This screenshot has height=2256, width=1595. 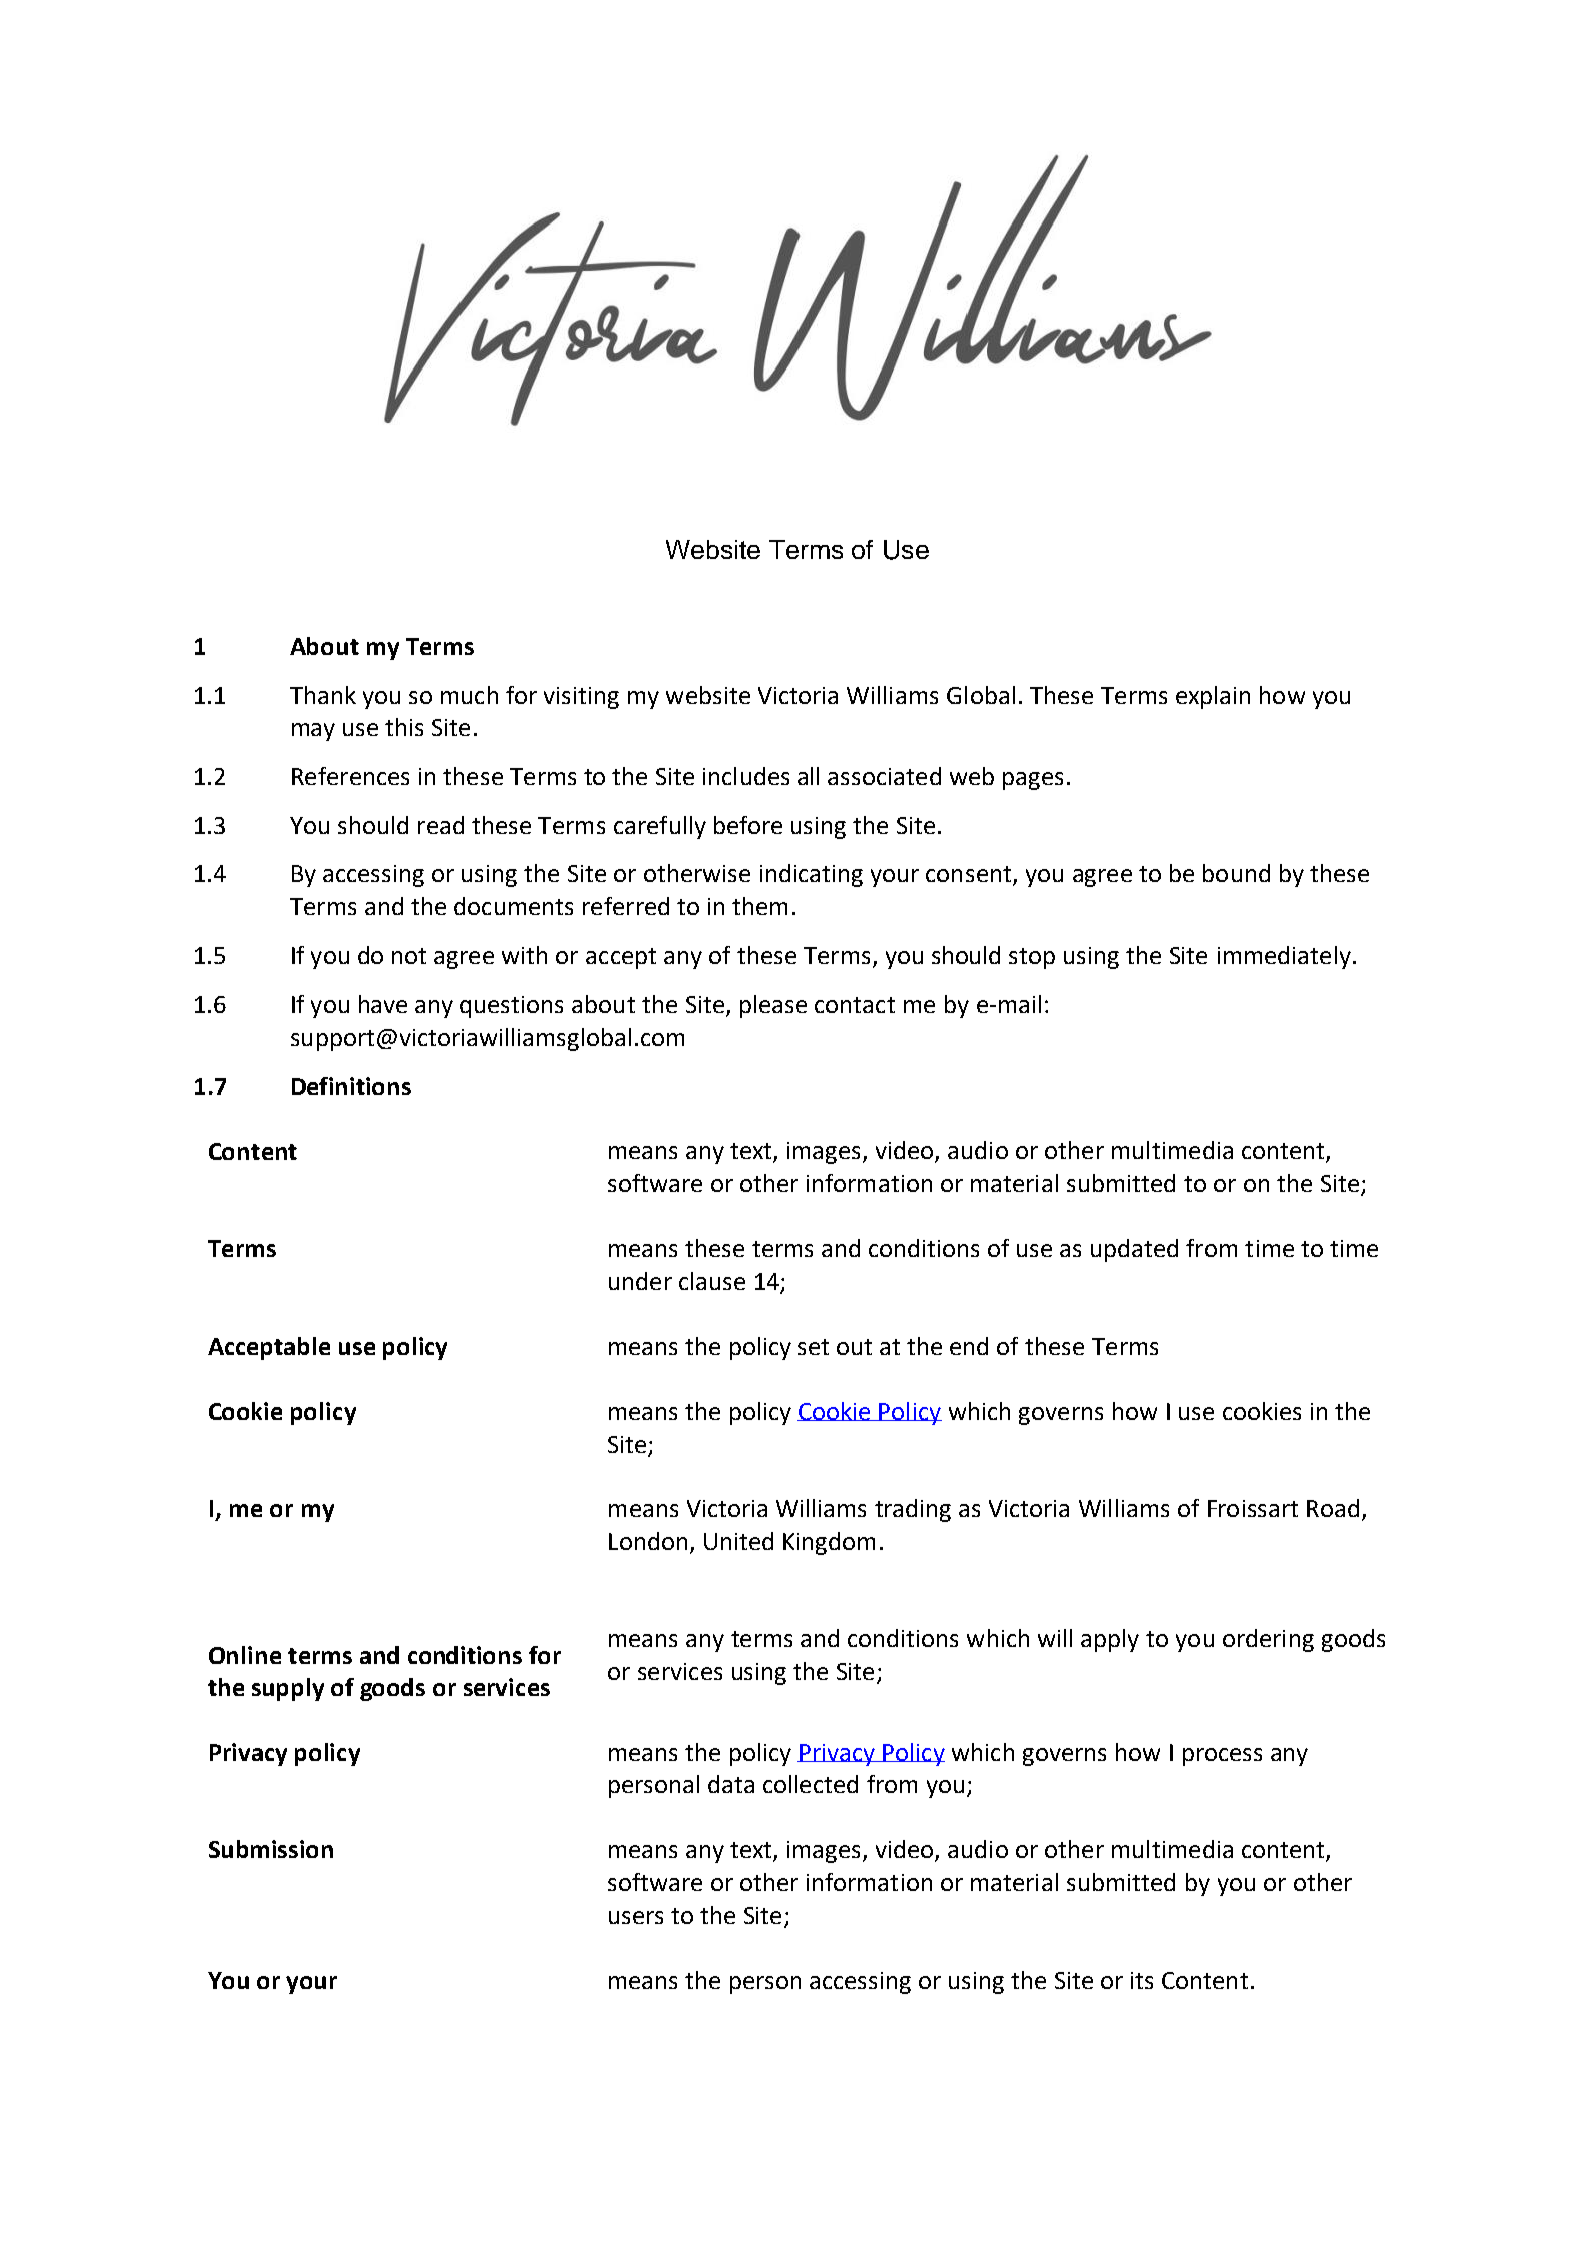 What do you see at coordinates (813, 1347) in the screenshot?
I see `set` at bounding box center [813, 1347].
